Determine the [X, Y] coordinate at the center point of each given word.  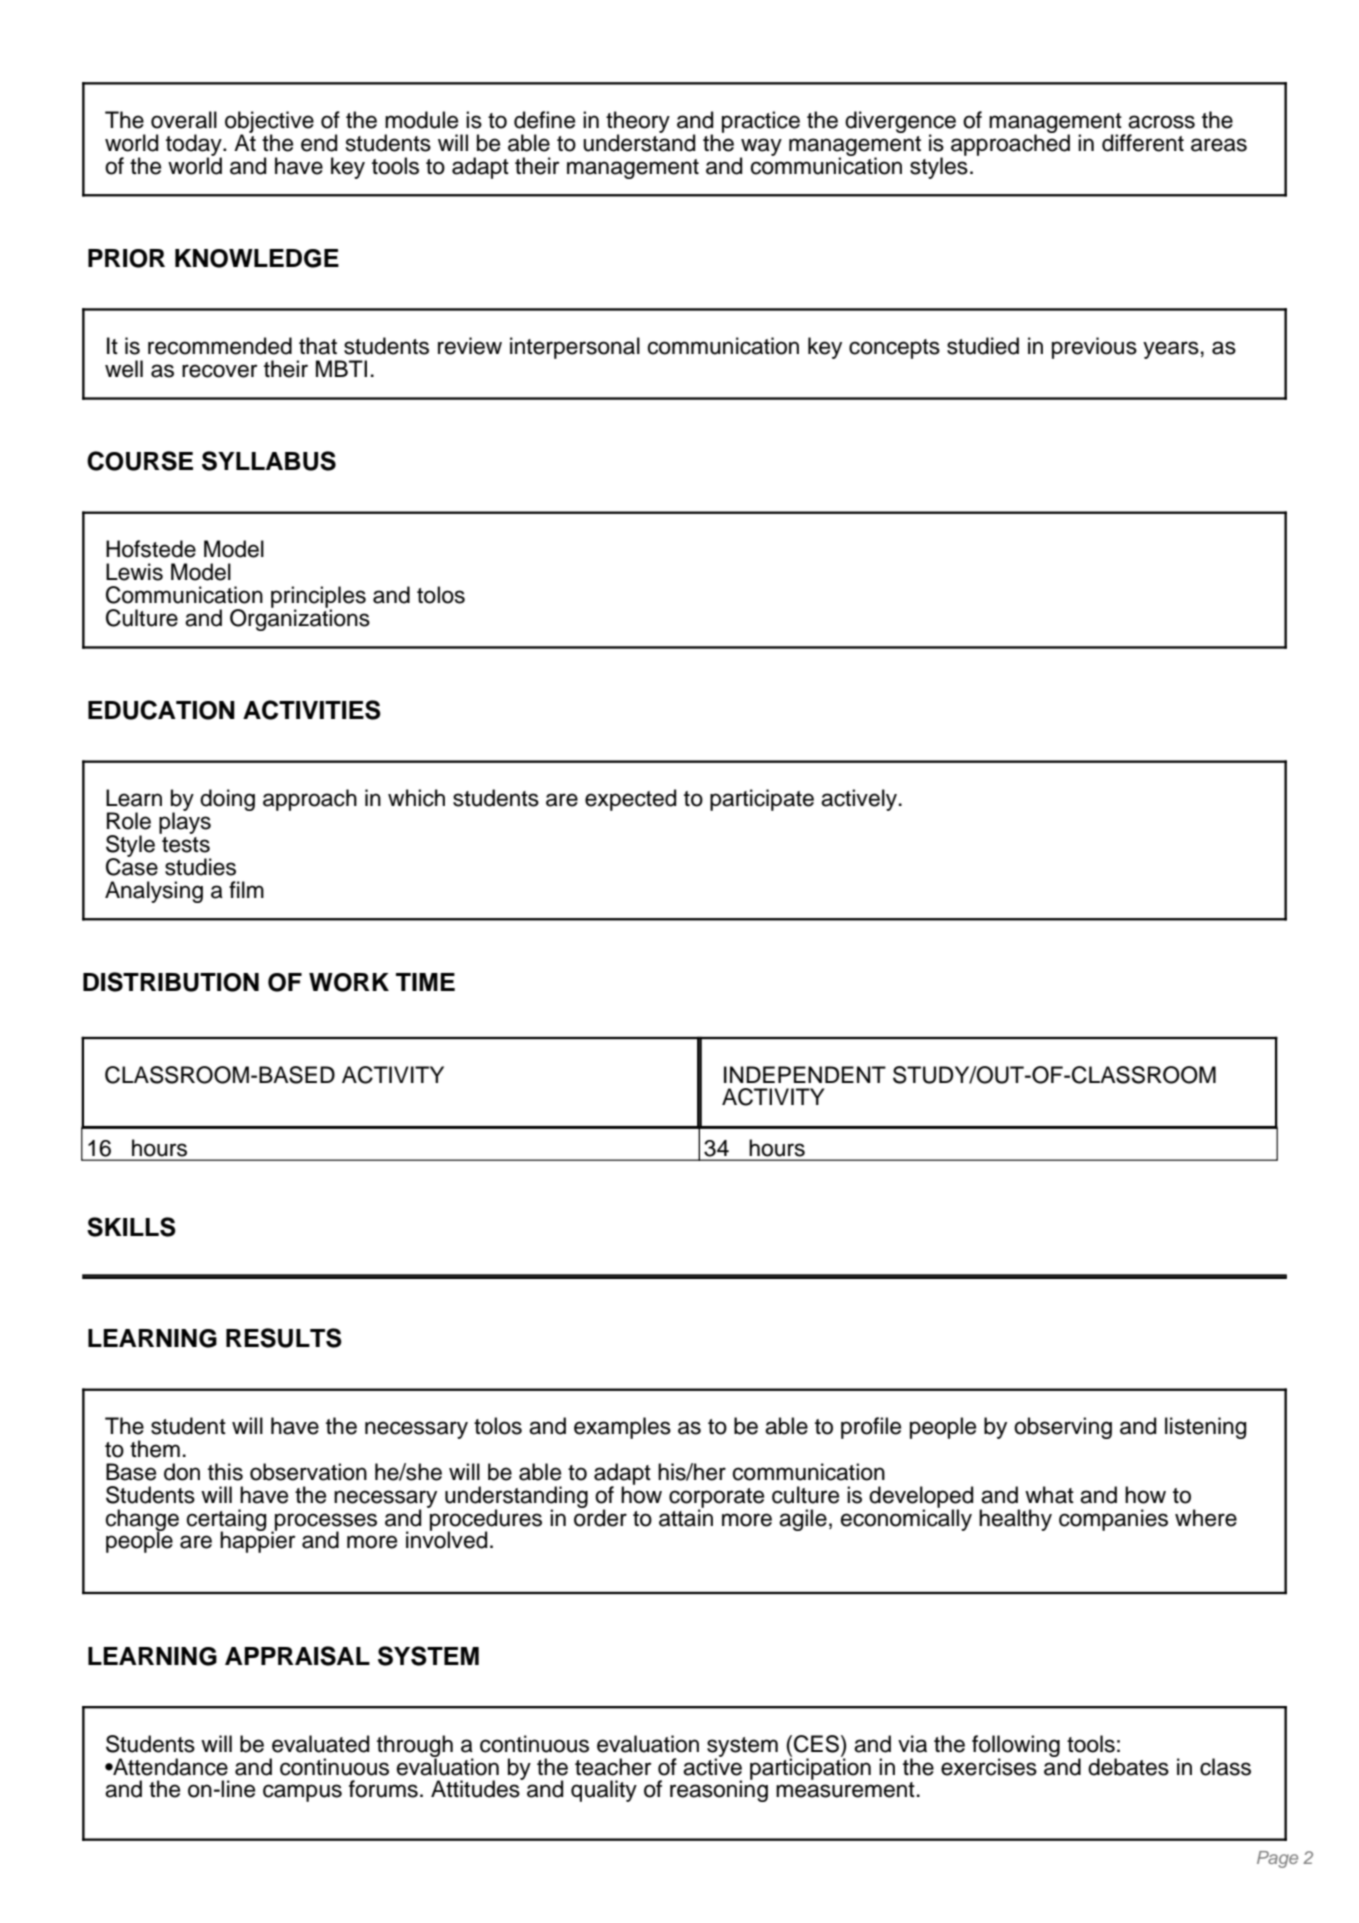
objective [269, 123]
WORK [349, 982]
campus [302, 1793]
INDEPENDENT [805, 1074]
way [761, 148]
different [1143, 143]
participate [762, 800]
